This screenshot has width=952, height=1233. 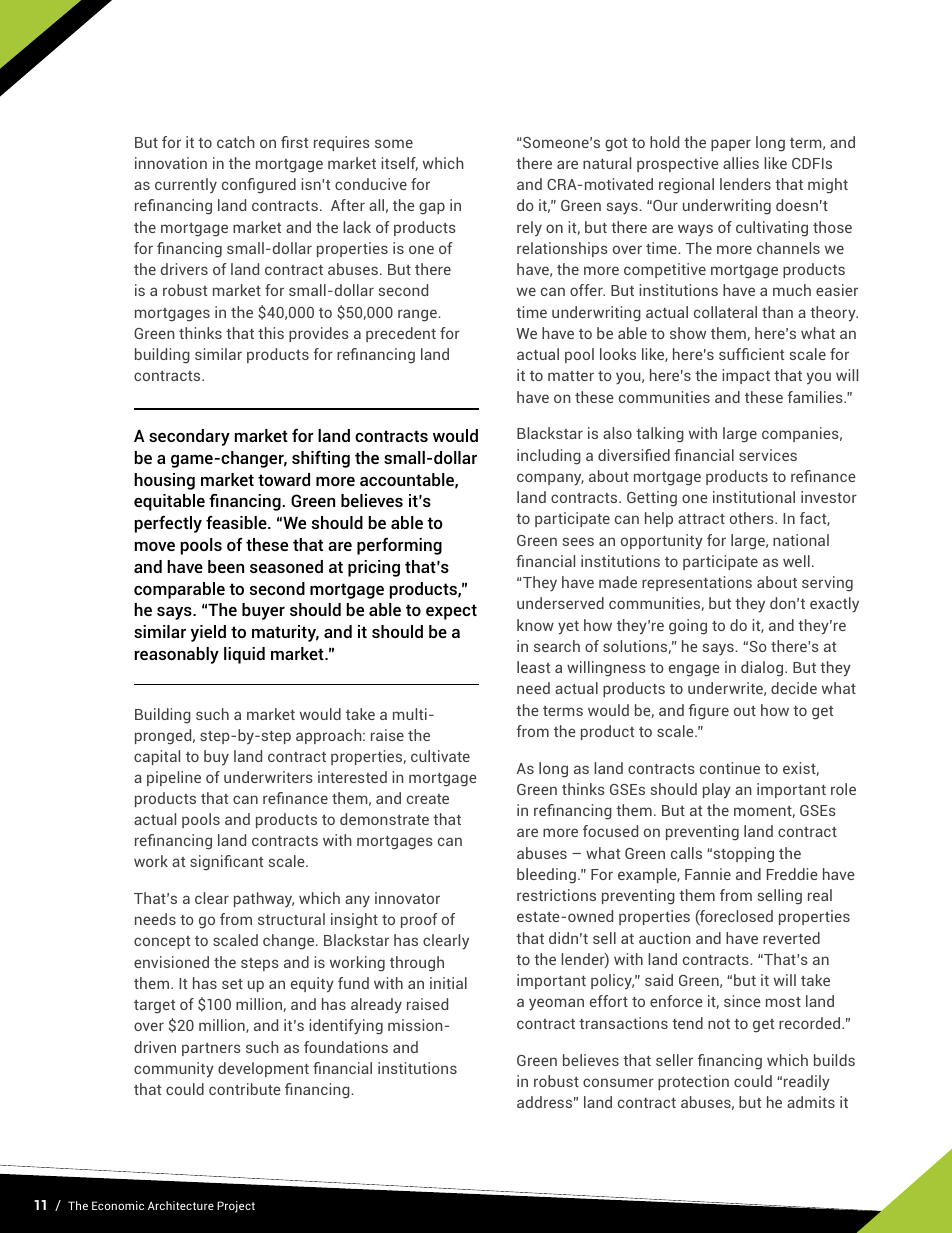 I want to click on currently, so click(x=186, y=186).
